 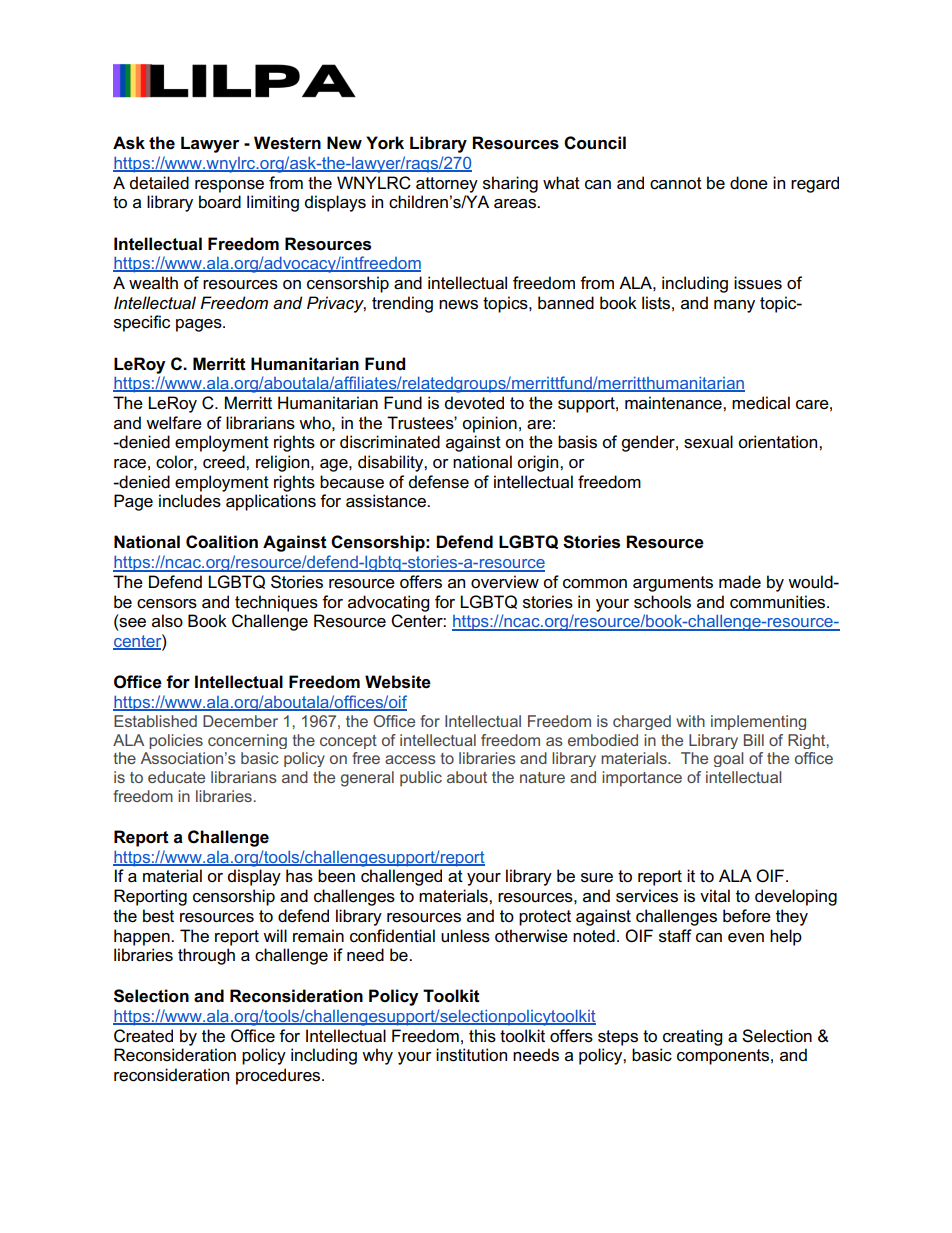 What do you see at coordinates (276, 603) in the screenshot?
I see `techniques` at bounding box center [276, 603].
